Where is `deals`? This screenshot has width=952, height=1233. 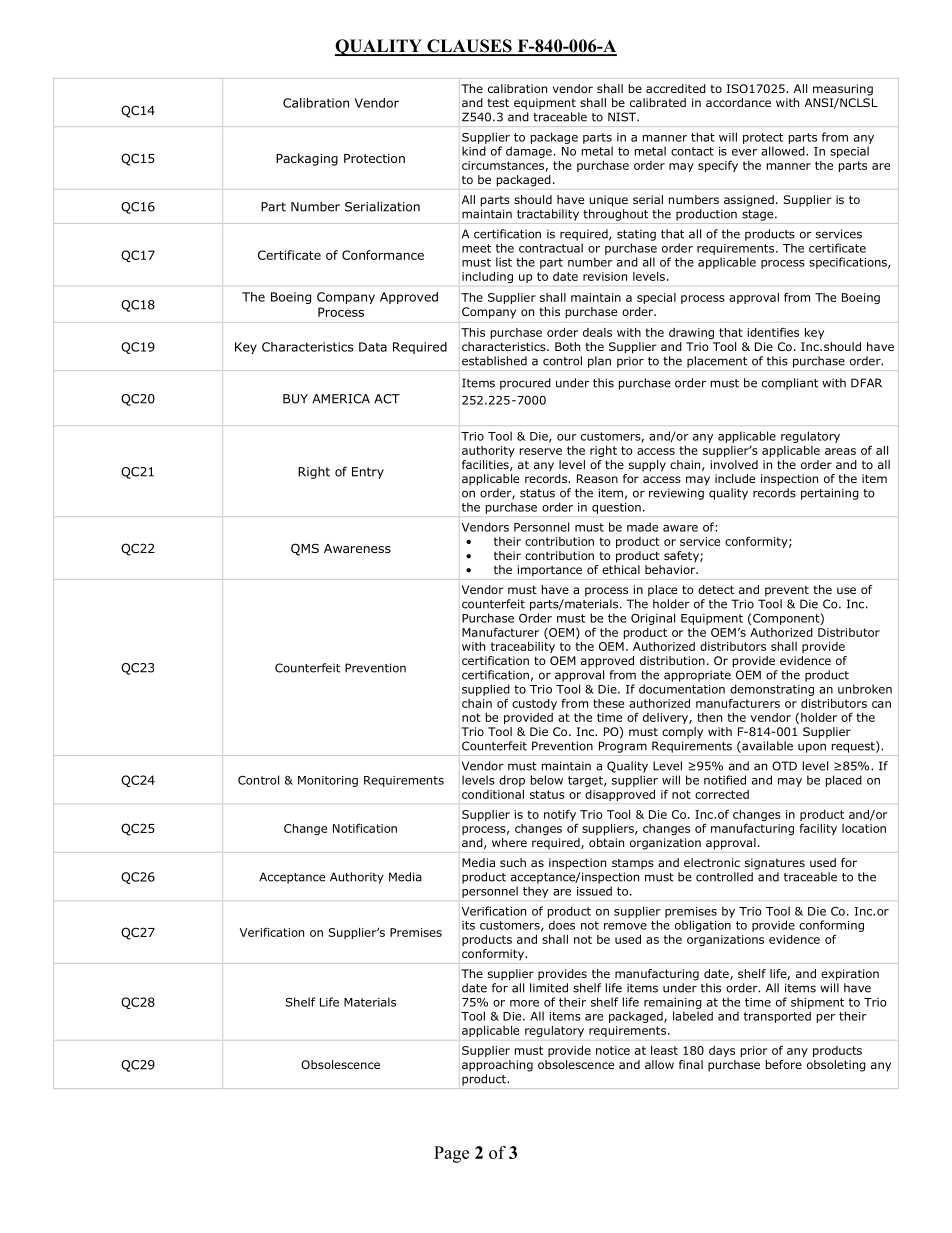
deals is located at coordinates (597, 332).
